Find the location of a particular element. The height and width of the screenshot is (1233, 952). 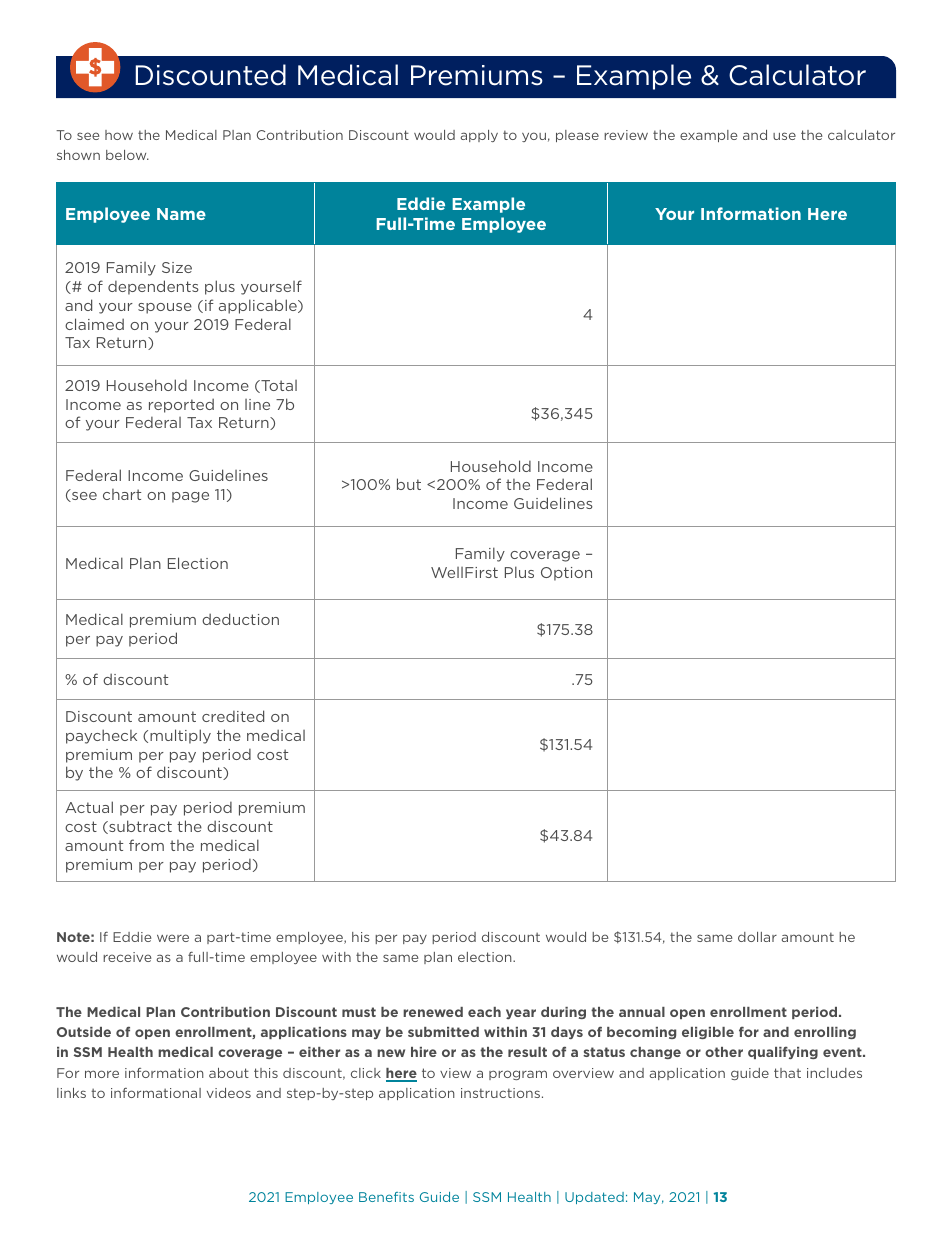

page is located at coordinates (190, 497).
